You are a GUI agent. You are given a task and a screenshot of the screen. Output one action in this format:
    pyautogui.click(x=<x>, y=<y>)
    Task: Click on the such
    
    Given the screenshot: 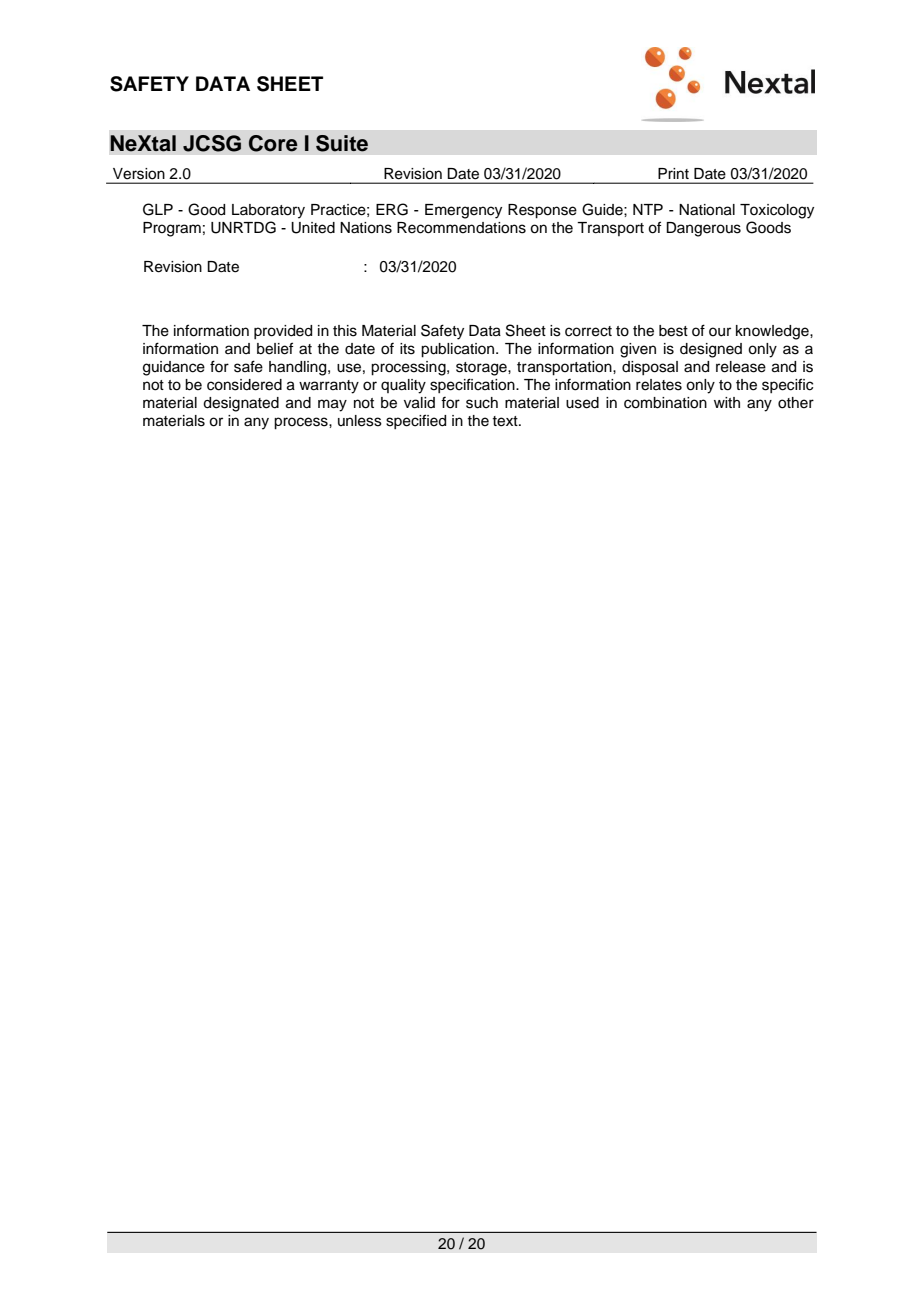 What is the action you would take?
    pyautogui.click(x=482, y=403)
